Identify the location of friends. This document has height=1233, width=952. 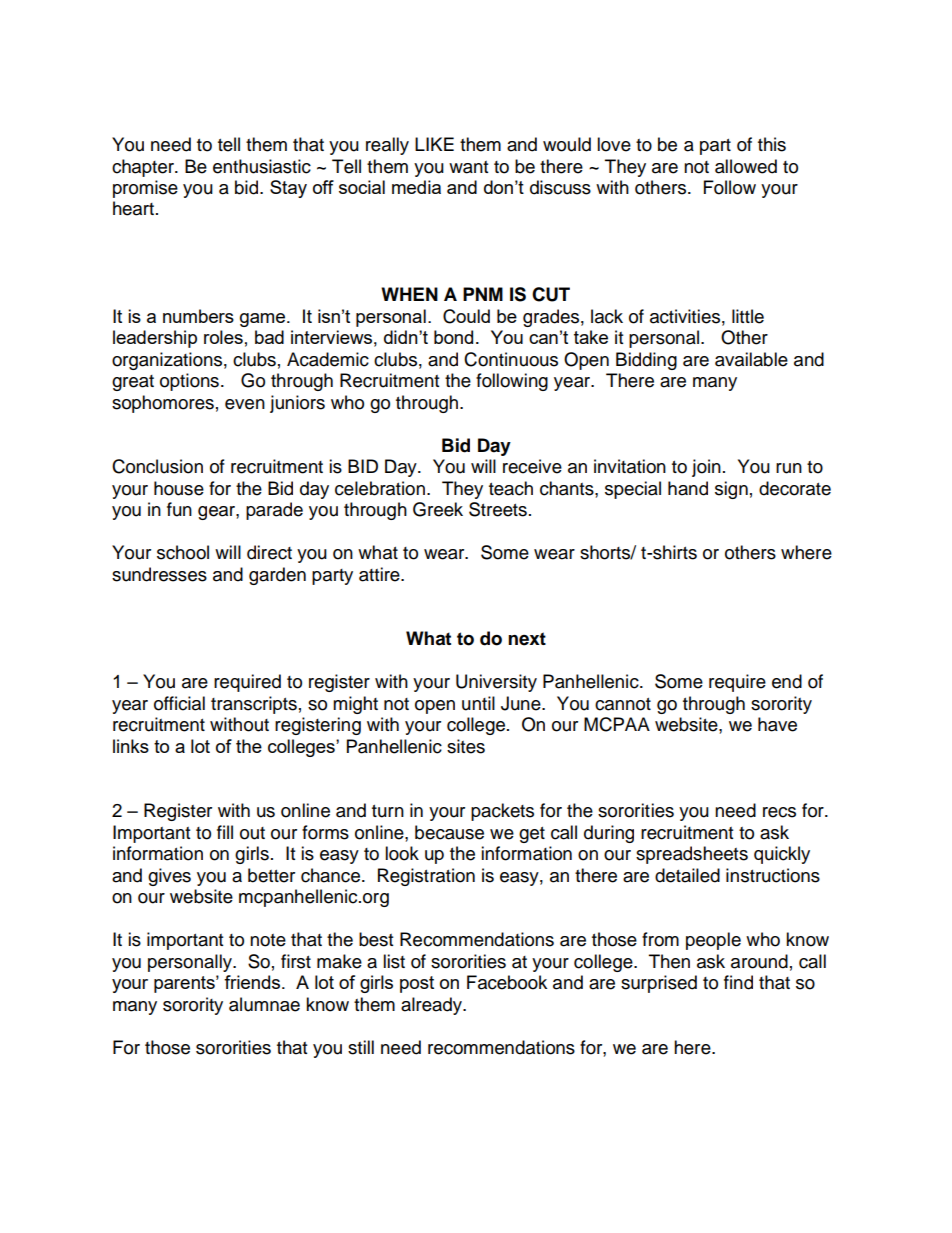
(253, 982).
